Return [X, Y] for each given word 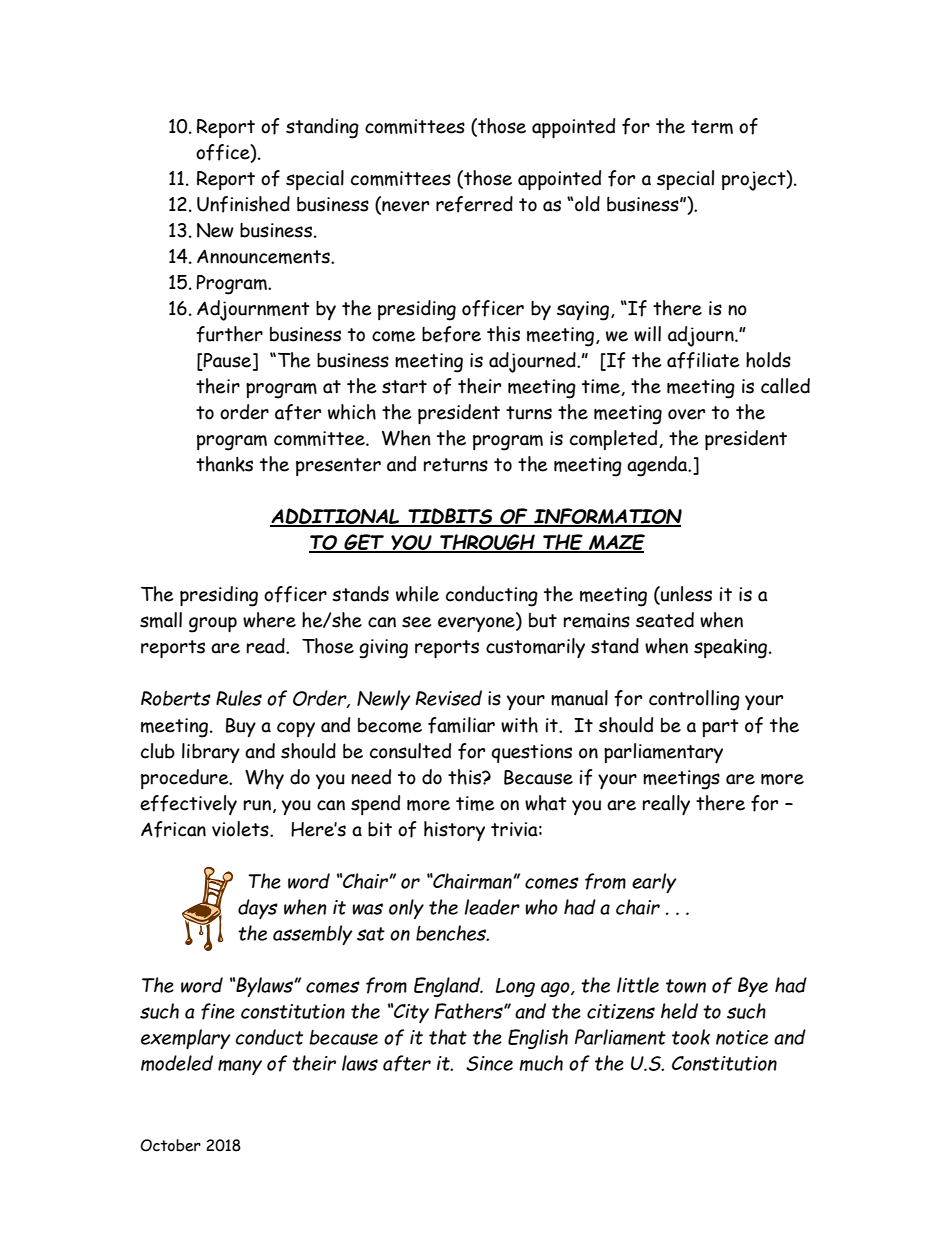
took [691, 1037]
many [240, 1067]
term [712, 127]
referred [474, 204]
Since [489, 1063]
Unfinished [243, 204]
